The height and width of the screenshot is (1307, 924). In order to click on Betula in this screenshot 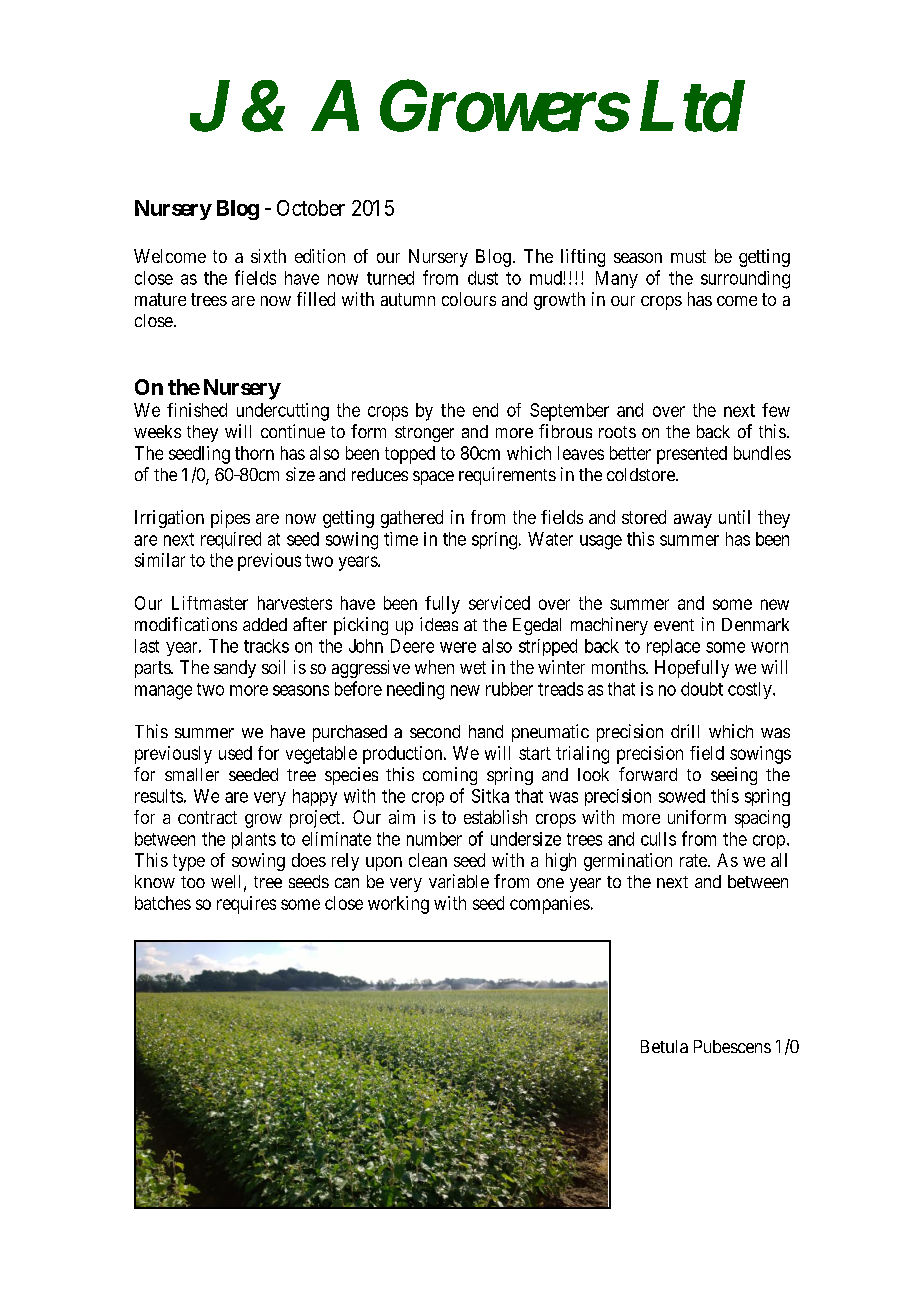, I will do `click(664, 1046)`.
